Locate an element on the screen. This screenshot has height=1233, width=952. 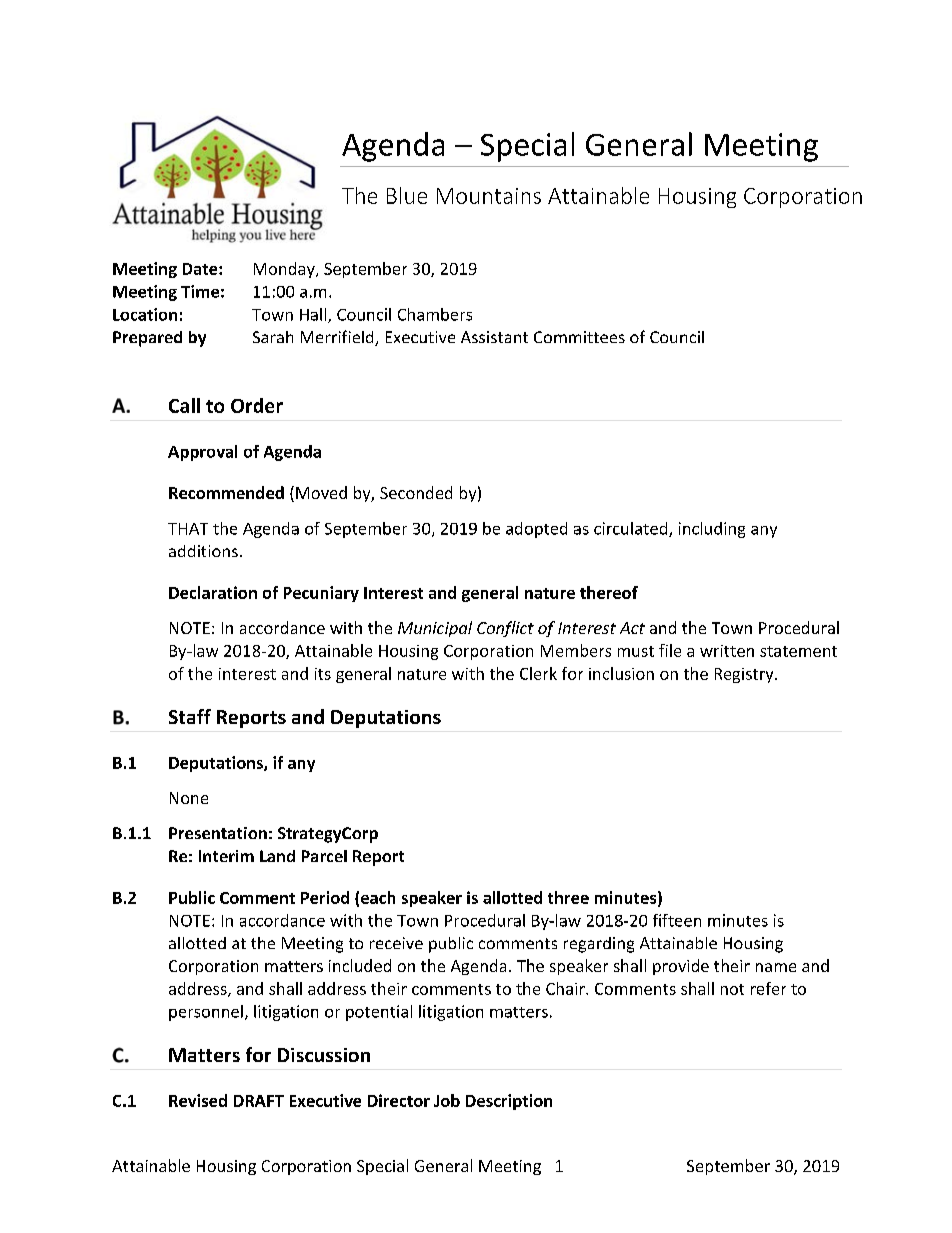
Revised is located at coordinates (198, 1100).
